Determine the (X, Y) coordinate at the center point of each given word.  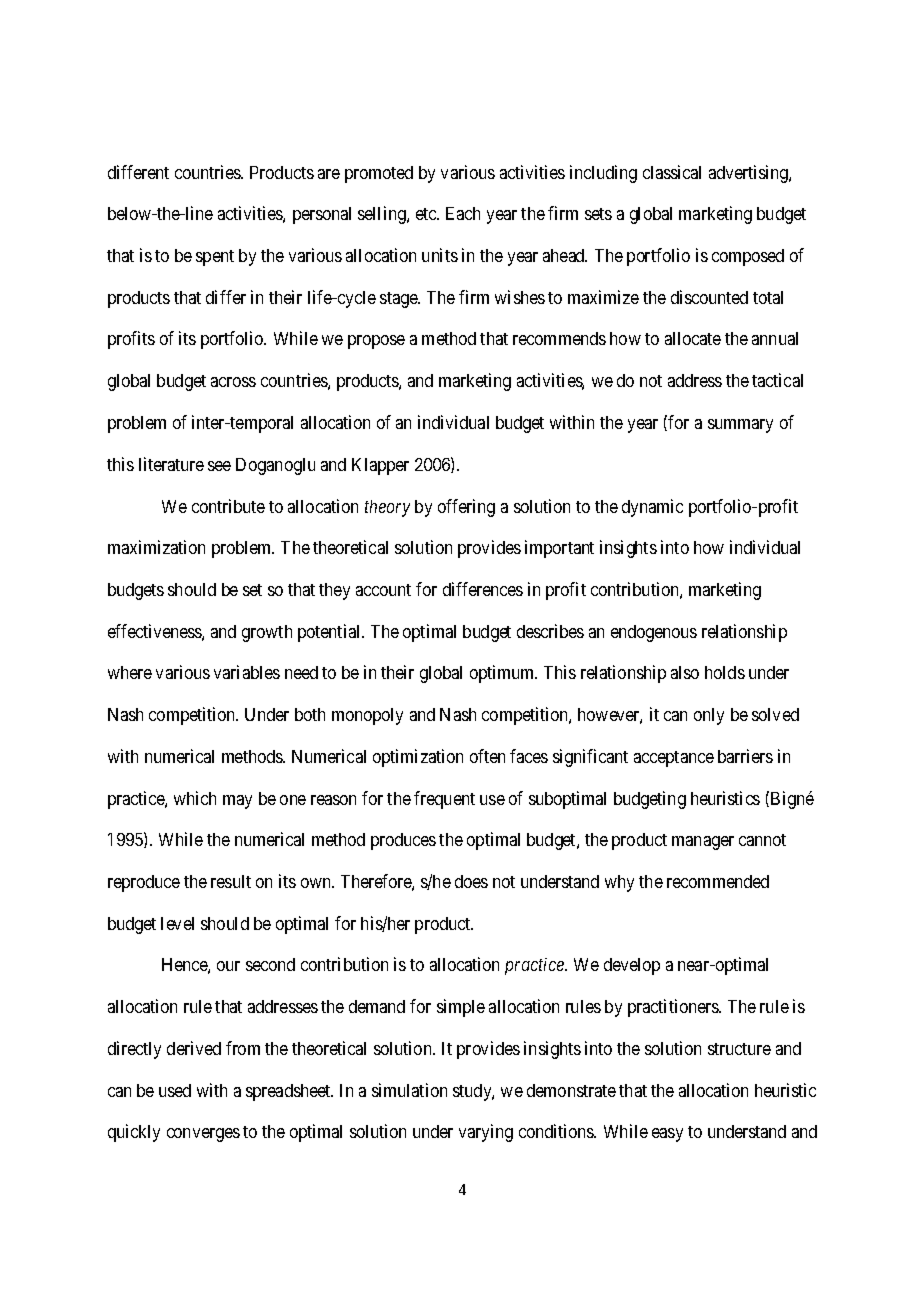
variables (247, 672)
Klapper (380, 466)
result (231, 881)
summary (740, 426)
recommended (718, 881)
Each (463, 213)
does (471, 881)
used (175, 1090)
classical (672, 172)
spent (215, 258)
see (219, 466)
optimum (503, 674)
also (685, 672)
